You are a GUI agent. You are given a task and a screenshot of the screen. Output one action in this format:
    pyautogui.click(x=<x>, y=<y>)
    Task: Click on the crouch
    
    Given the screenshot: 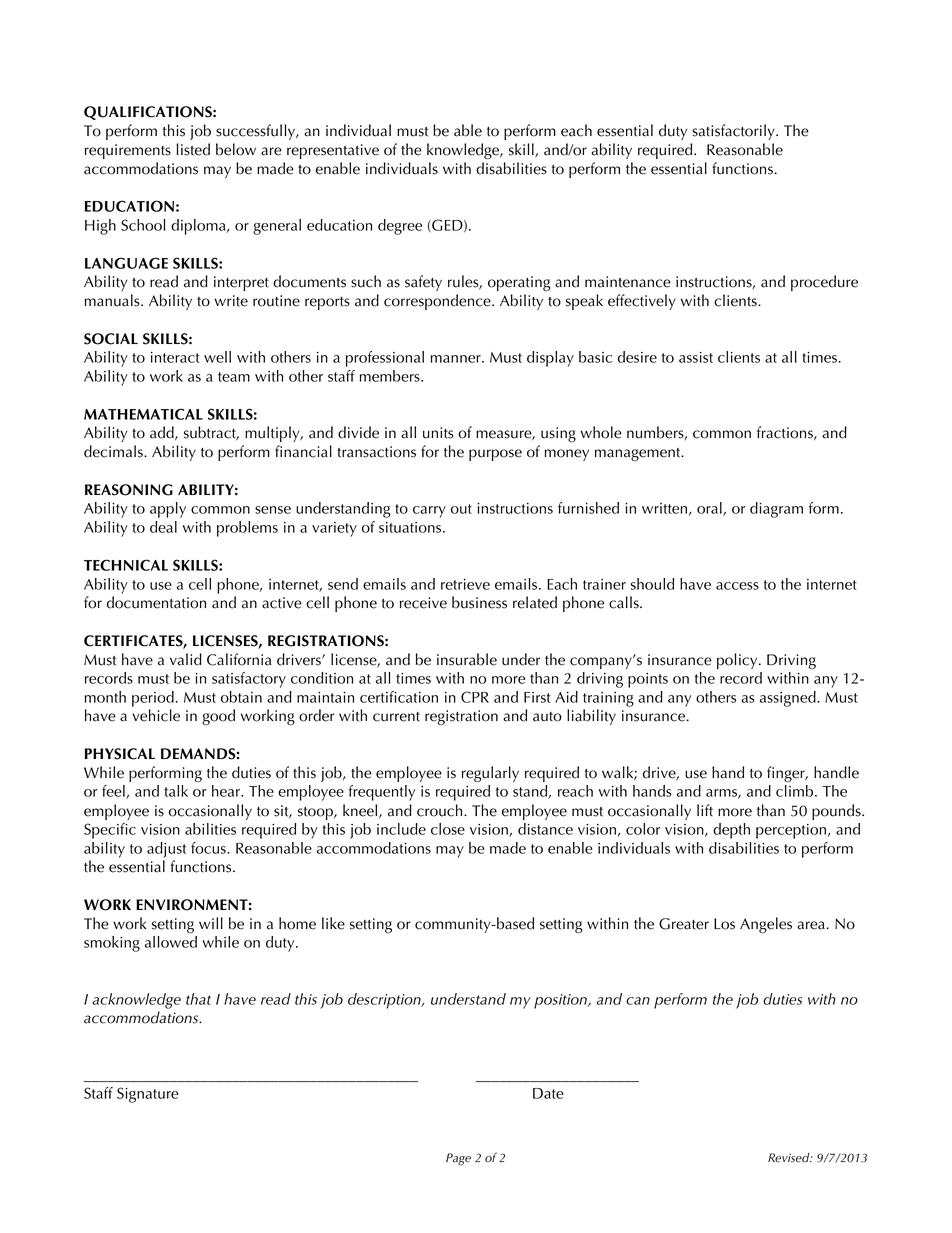 What is the action you would take?
    pyautogui.click(x=441, y=810)
